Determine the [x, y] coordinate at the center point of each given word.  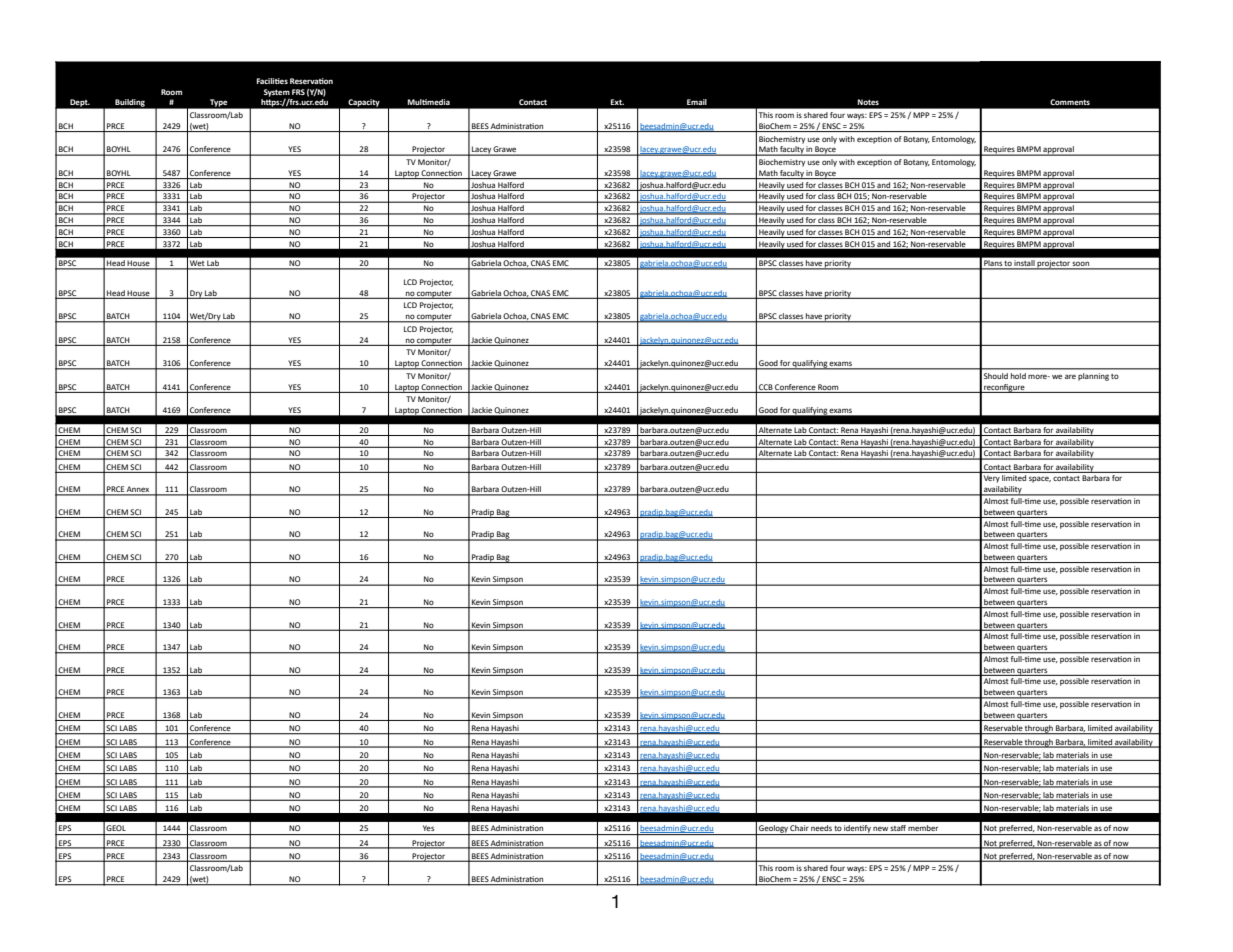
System [277, 94]
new [880, 829]
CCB [766, 387]
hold [1018, 376]
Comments [1070, 102]
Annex [138, 490]
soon [1081, 265]
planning [1093, 377]
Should [996, 376]
